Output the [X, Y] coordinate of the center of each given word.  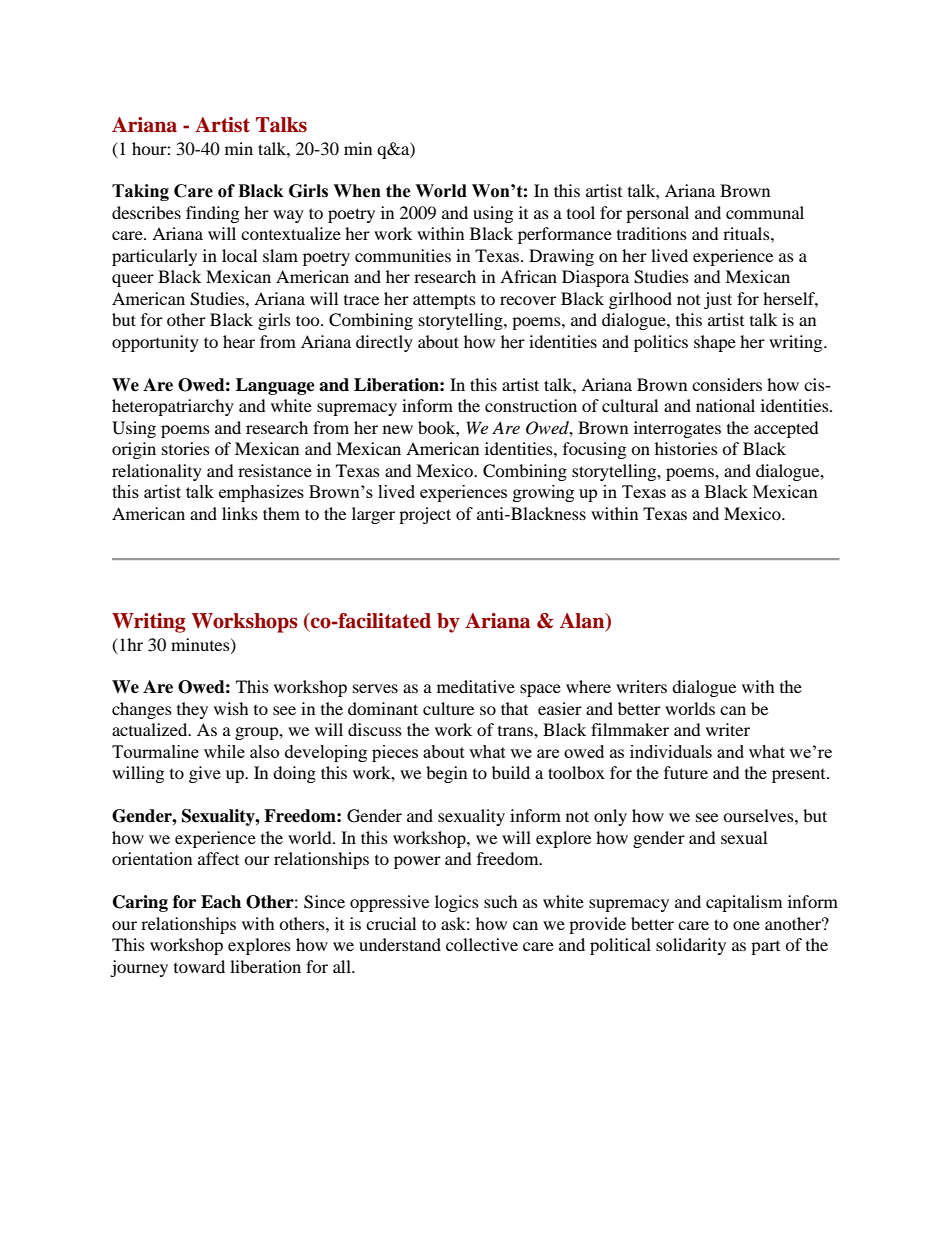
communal [765, 212]
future [686, 772]
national [725, 405]
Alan [583, 622]
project [425, 515]
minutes [201, 645]
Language [275, 386]
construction [531, 405]
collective [482, 944]
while [224, 751]
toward [199, 966]
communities [403, 255]
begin [446, 774]
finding [212, 214]
